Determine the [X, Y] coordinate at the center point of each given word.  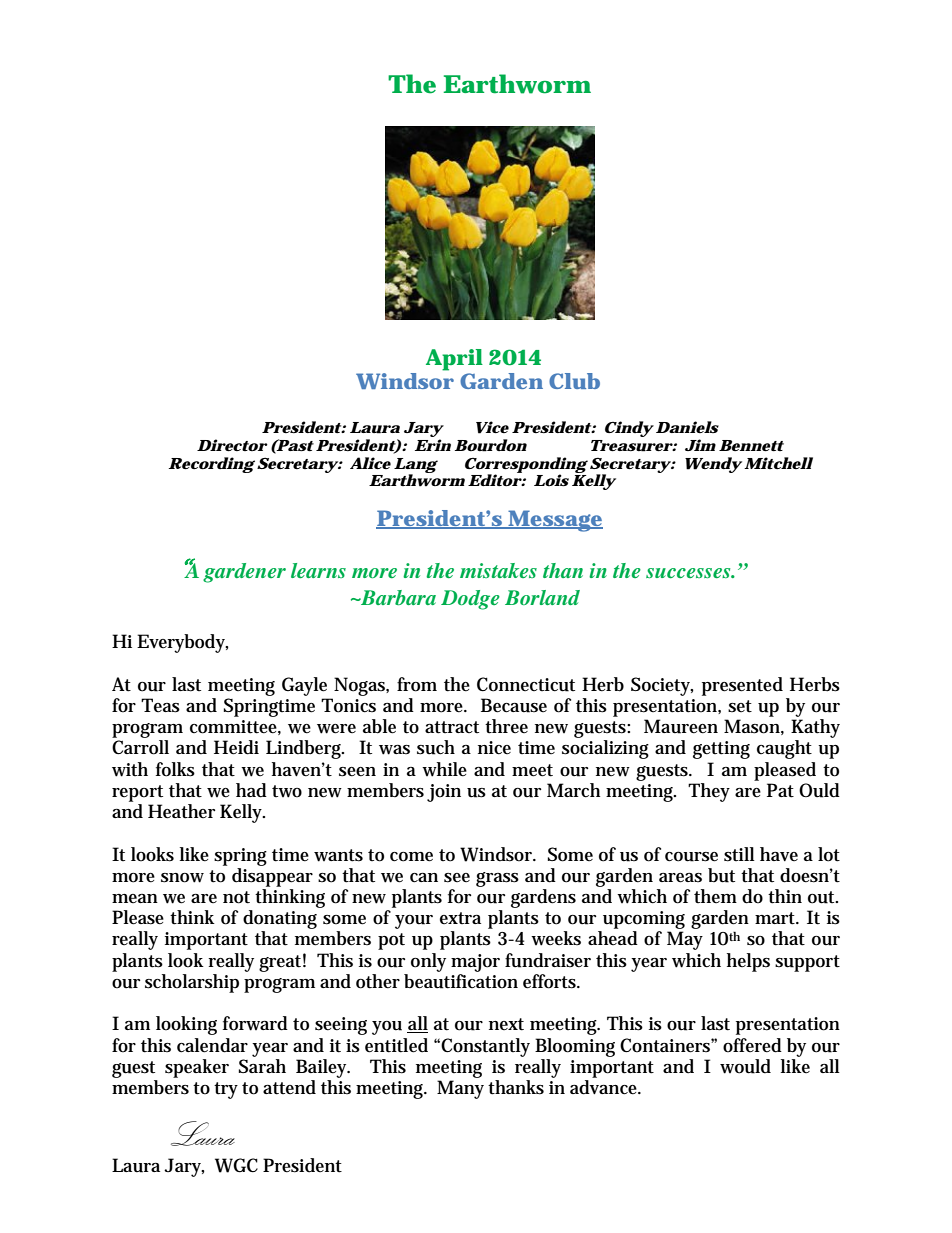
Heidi [236, 747]
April [454, 360]
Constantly [485, 1047]
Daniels [687, 427]
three [506, 726]
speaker [197, 1068]
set [740, 706]
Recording [212, 465]
